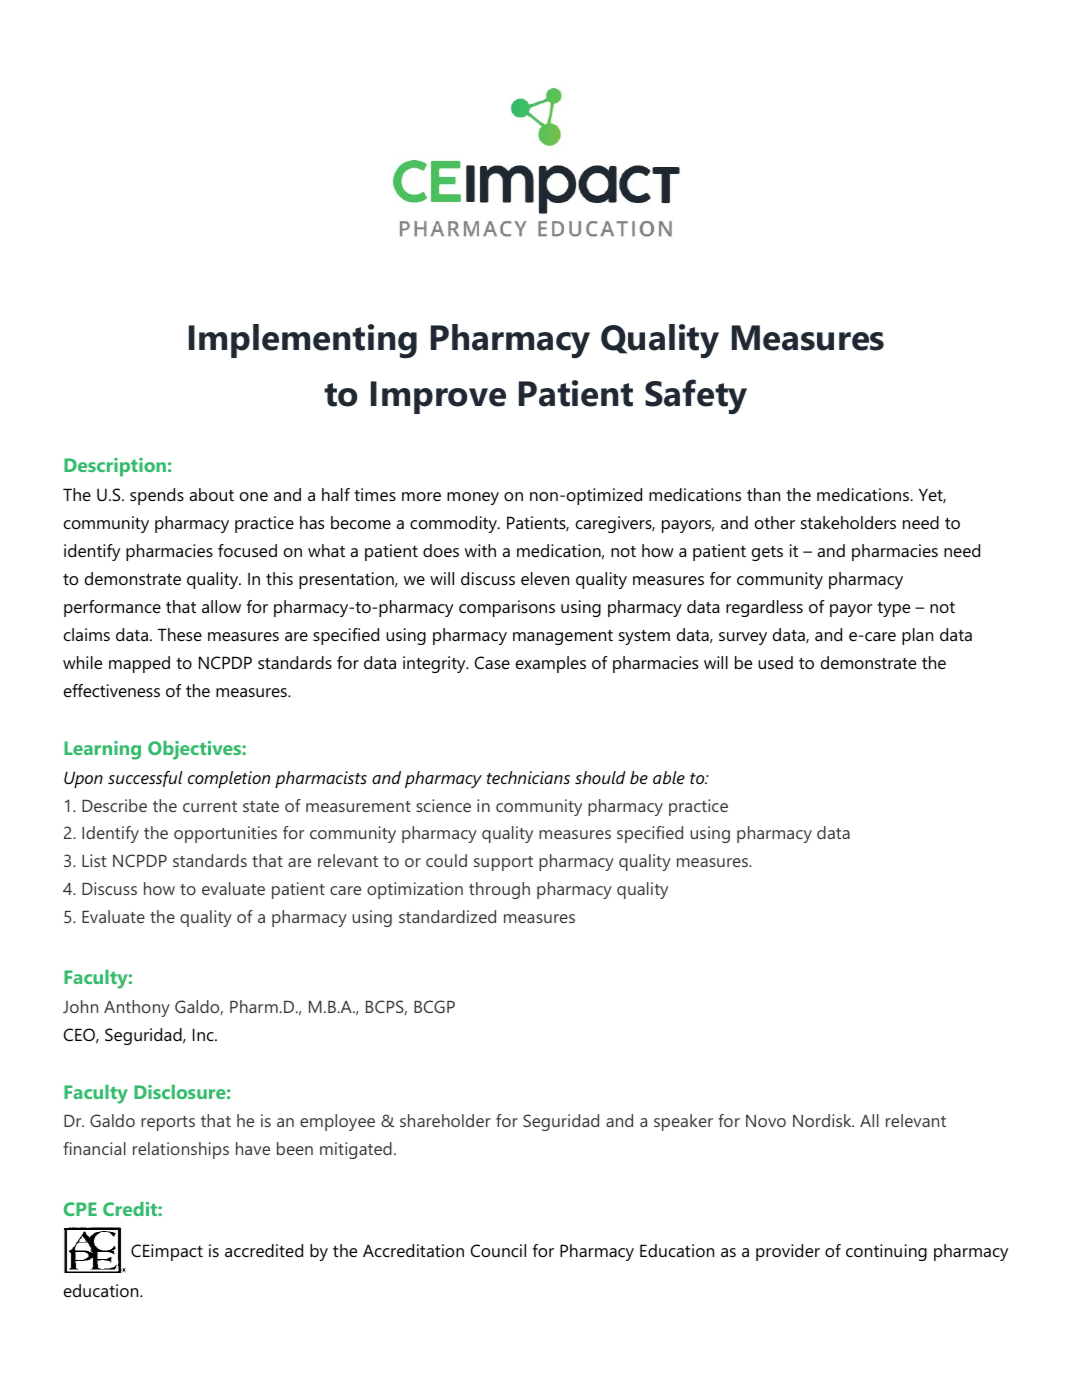 The image size is (1072, 1387). I want to click on Safety, so click(696, 396).
